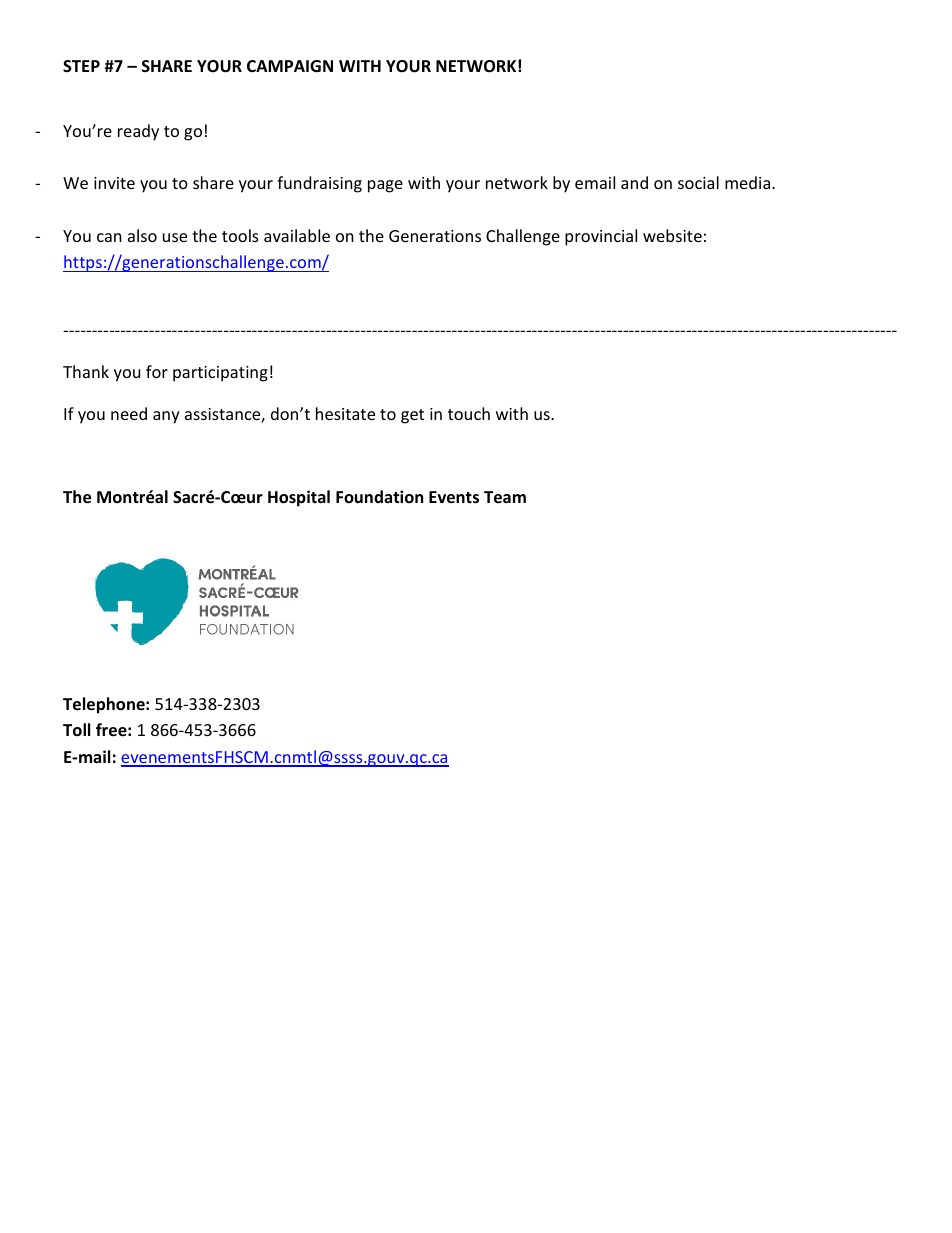 Image resolution: width=952 pixels, height=1233 pixels. What do you see at coordinates (412, 416) in the page?
I see `get` at bounding box center [412, 416].
